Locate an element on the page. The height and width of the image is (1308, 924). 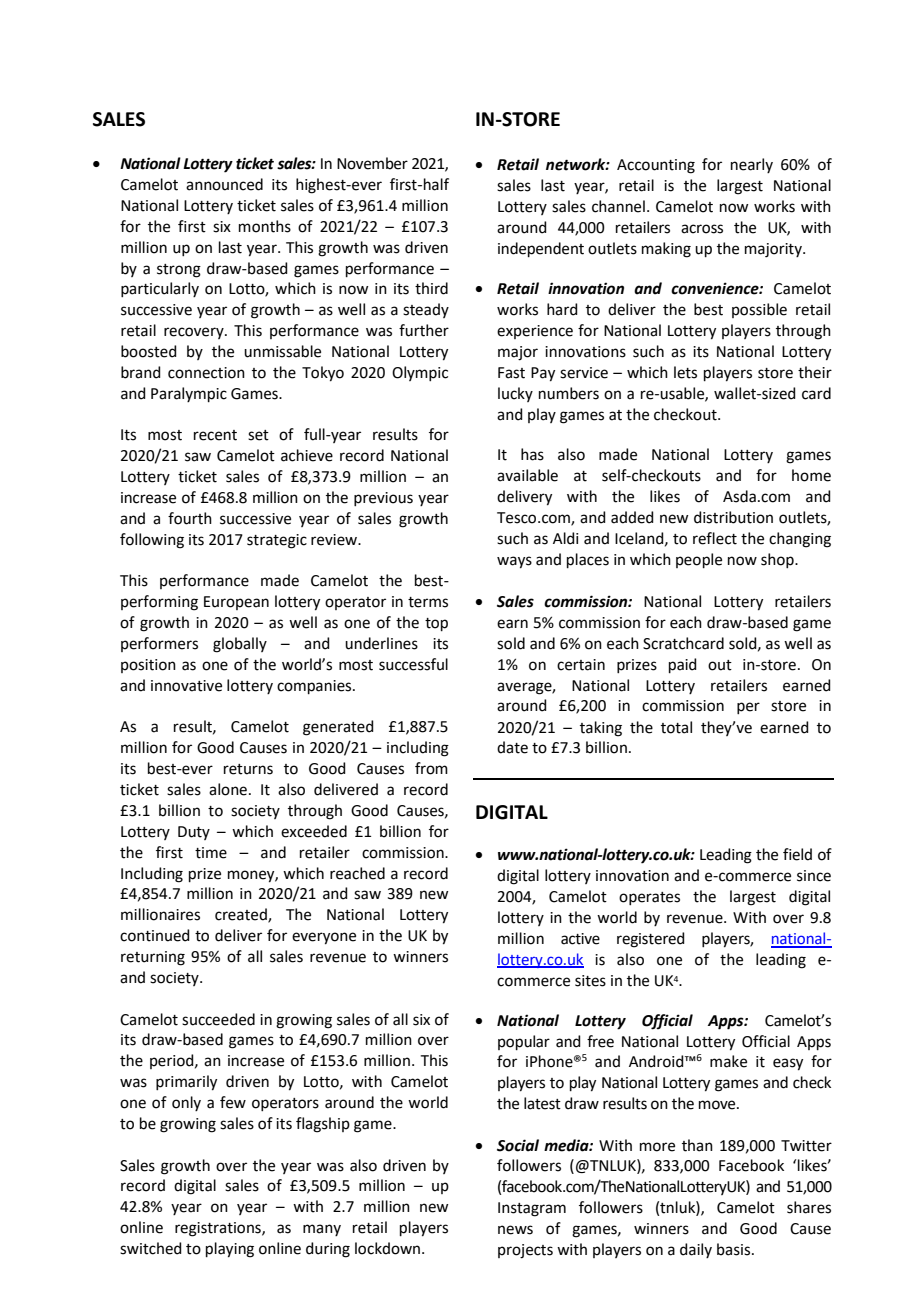
ways is located at coordinates (514, 562).
